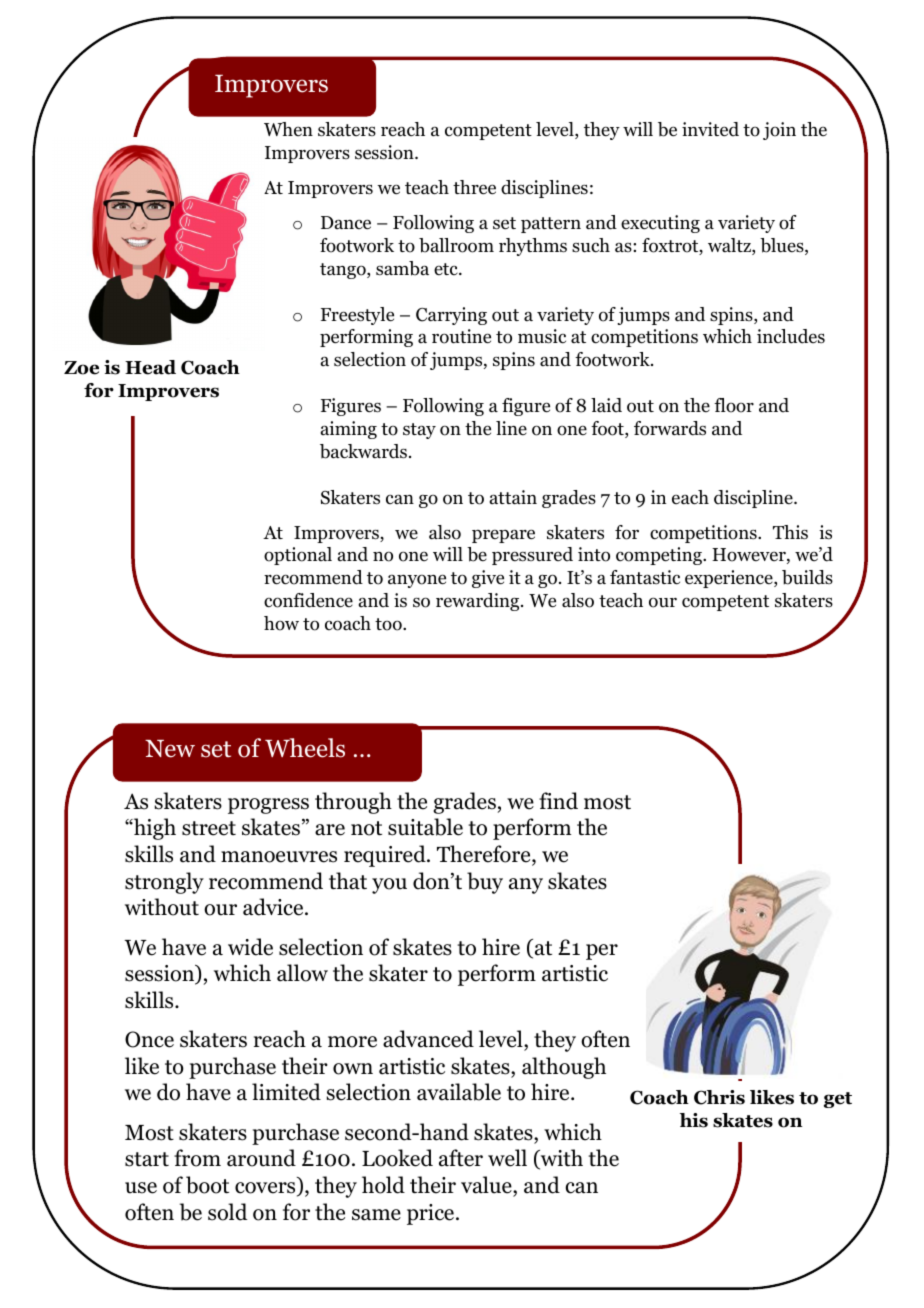 This screenshot has width=924, height=1308. Describe the element at coordinates (141, 1188) in the screenshot. I see `use` at that location.
